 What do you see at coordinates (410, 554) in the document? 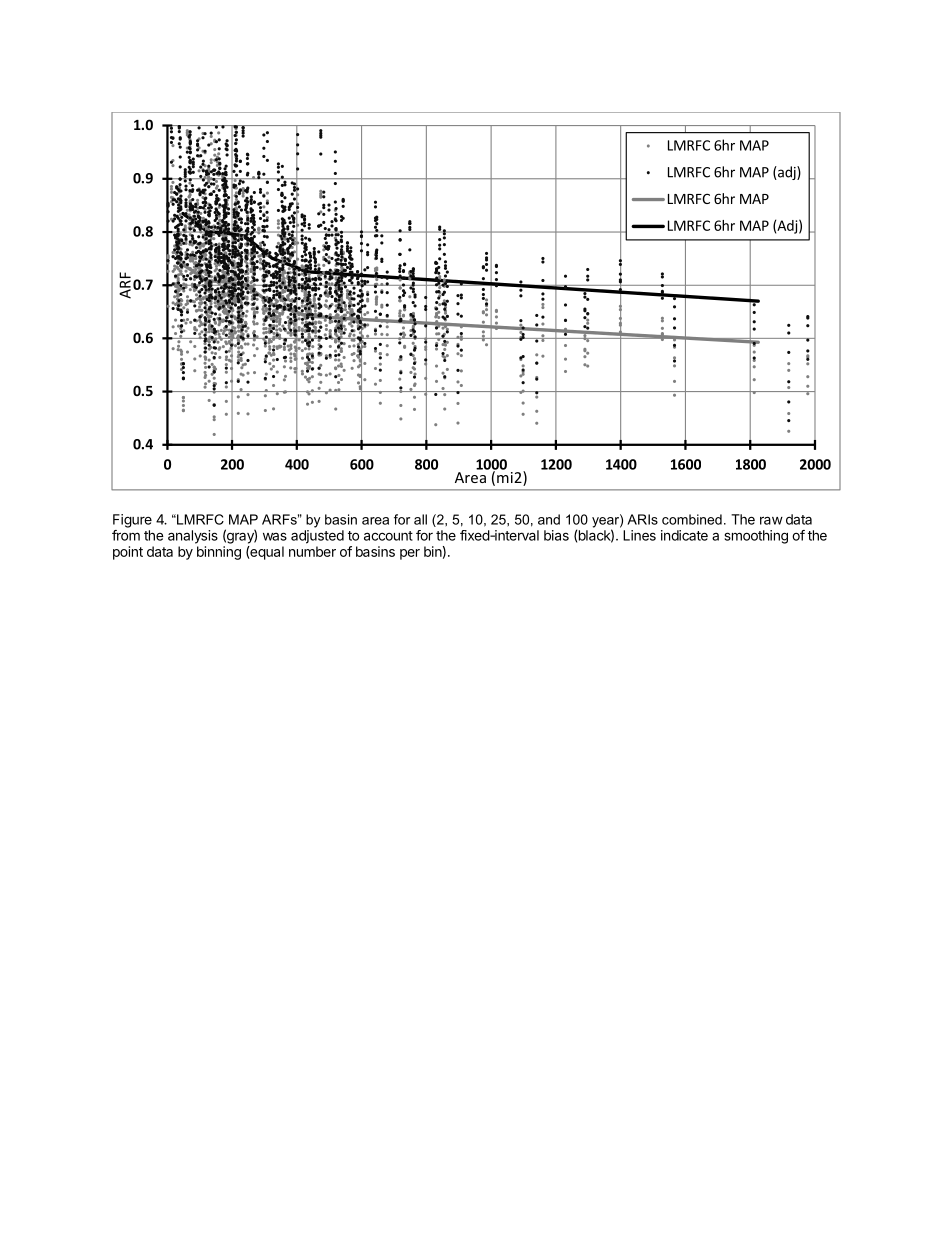
I see `per` at bounding box center [410, 554].
